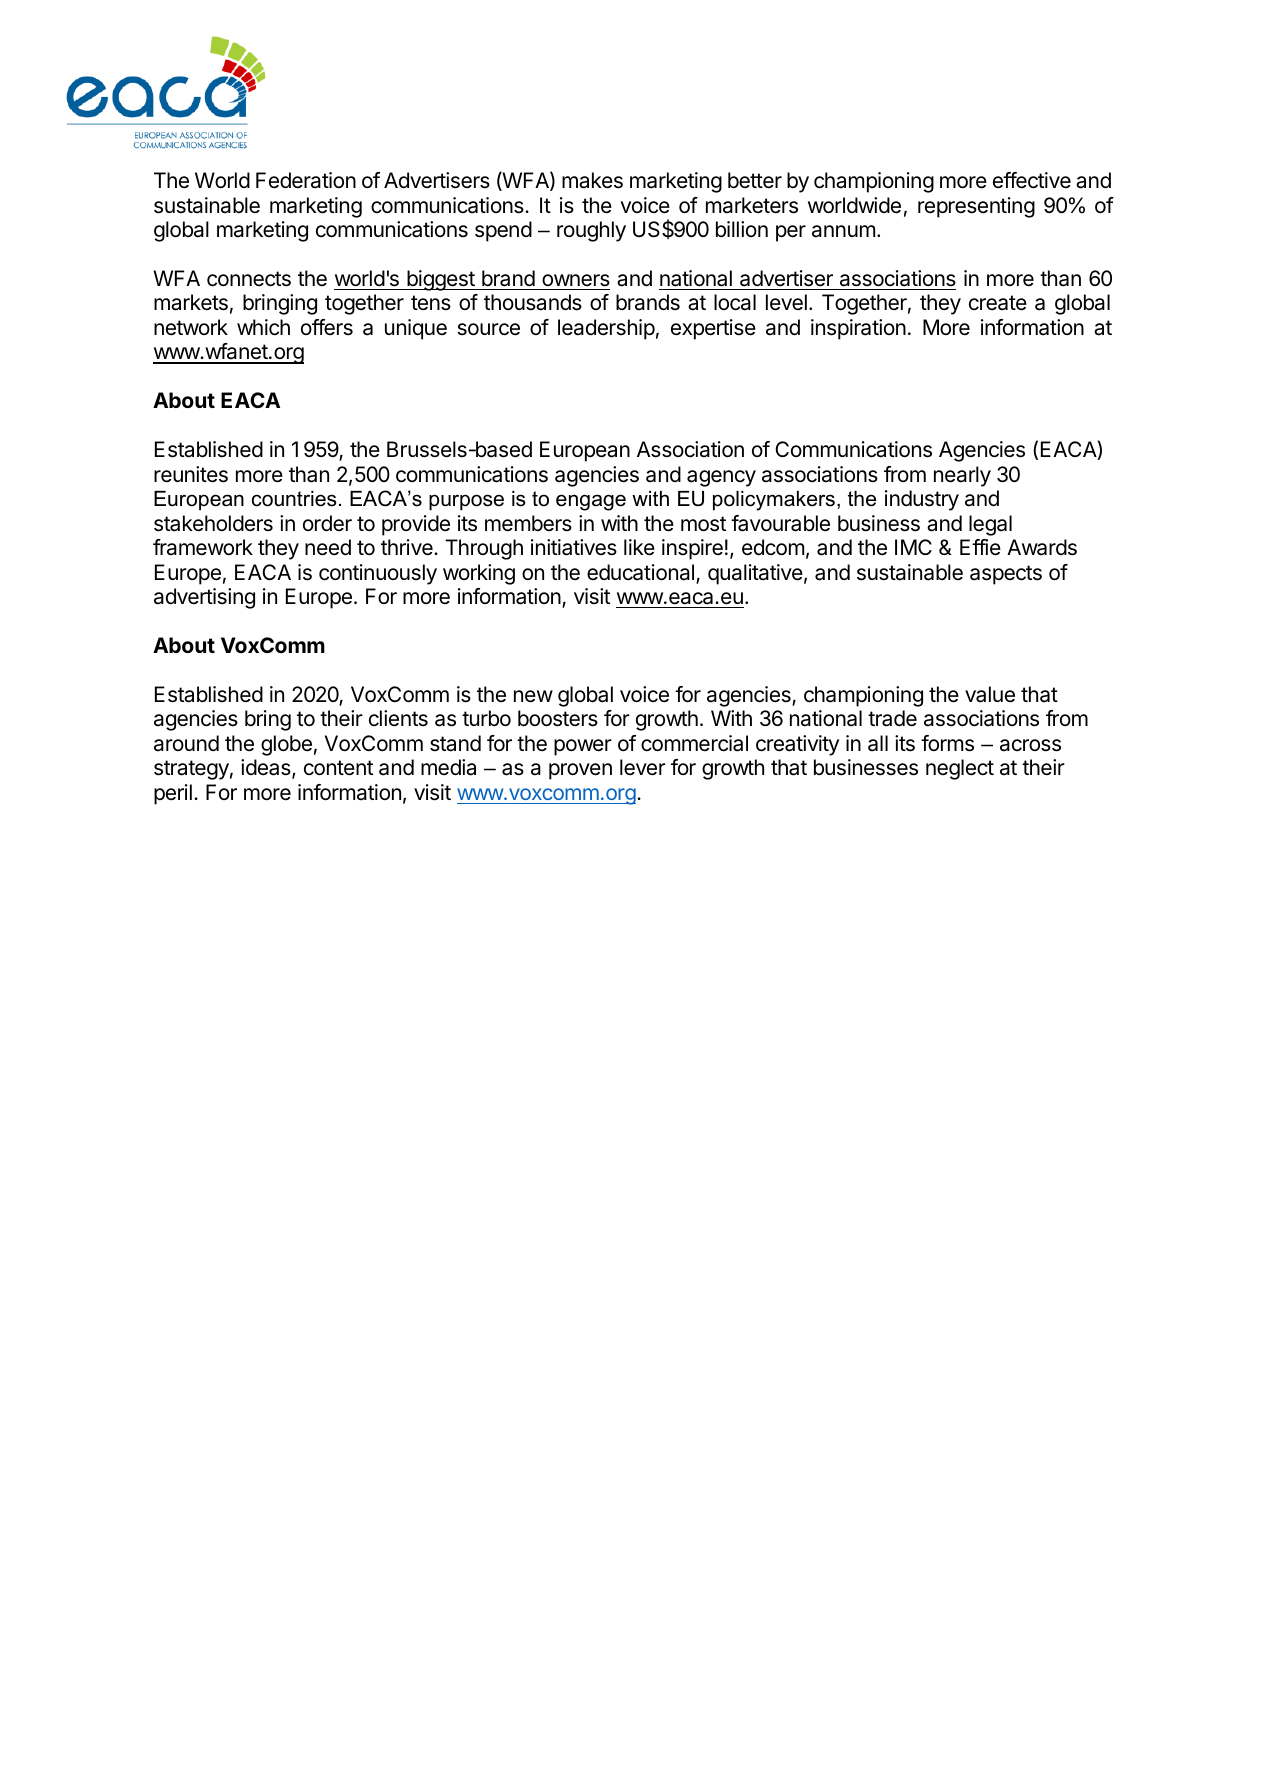 This page has height=1791, width=1265. Describe the element at coordinates (306, 180) in the page. I see `Federation` at that location.
